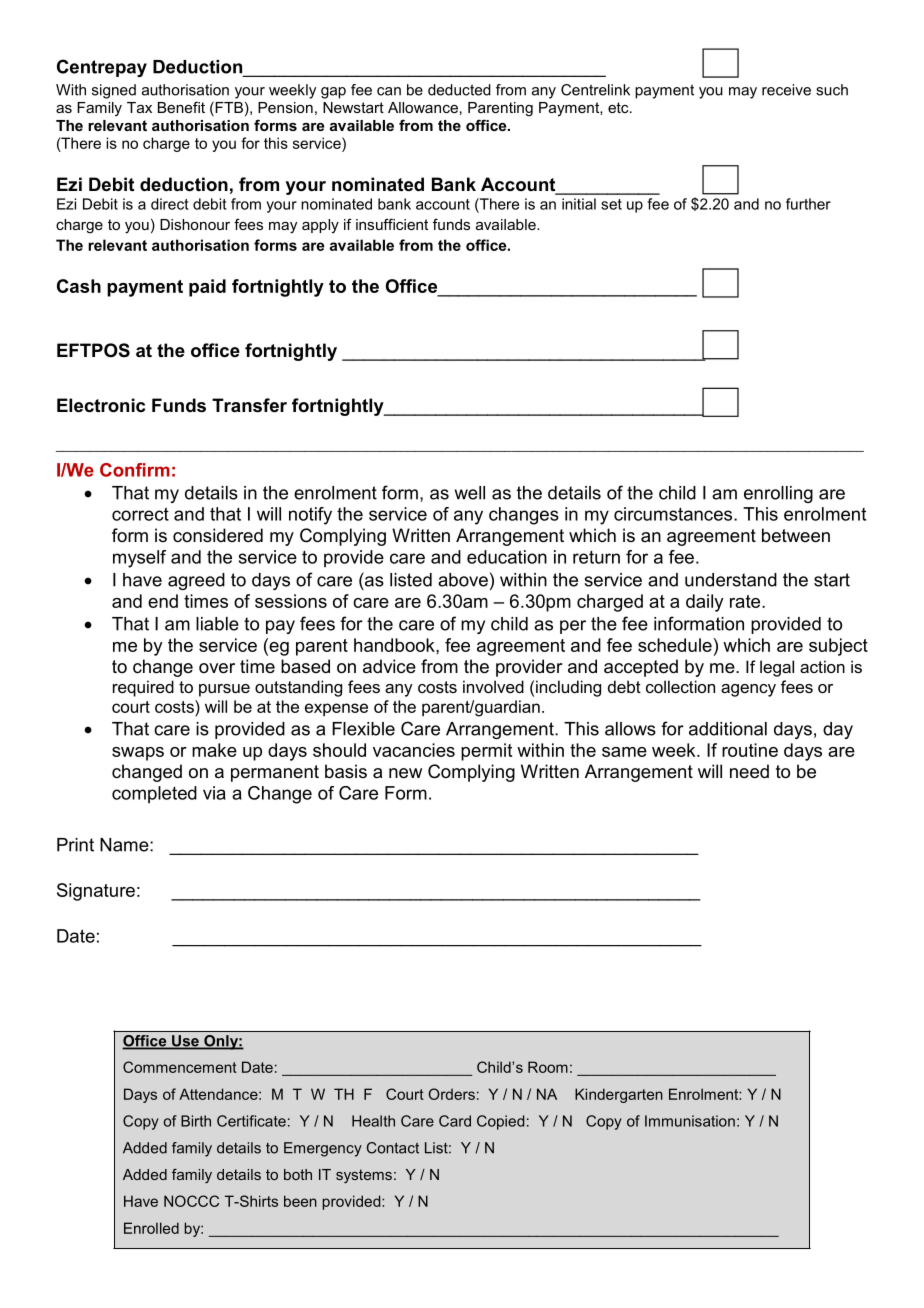  Describe the element at coordinates (786, 90) in the screenshot. I see `receive` at that location.
